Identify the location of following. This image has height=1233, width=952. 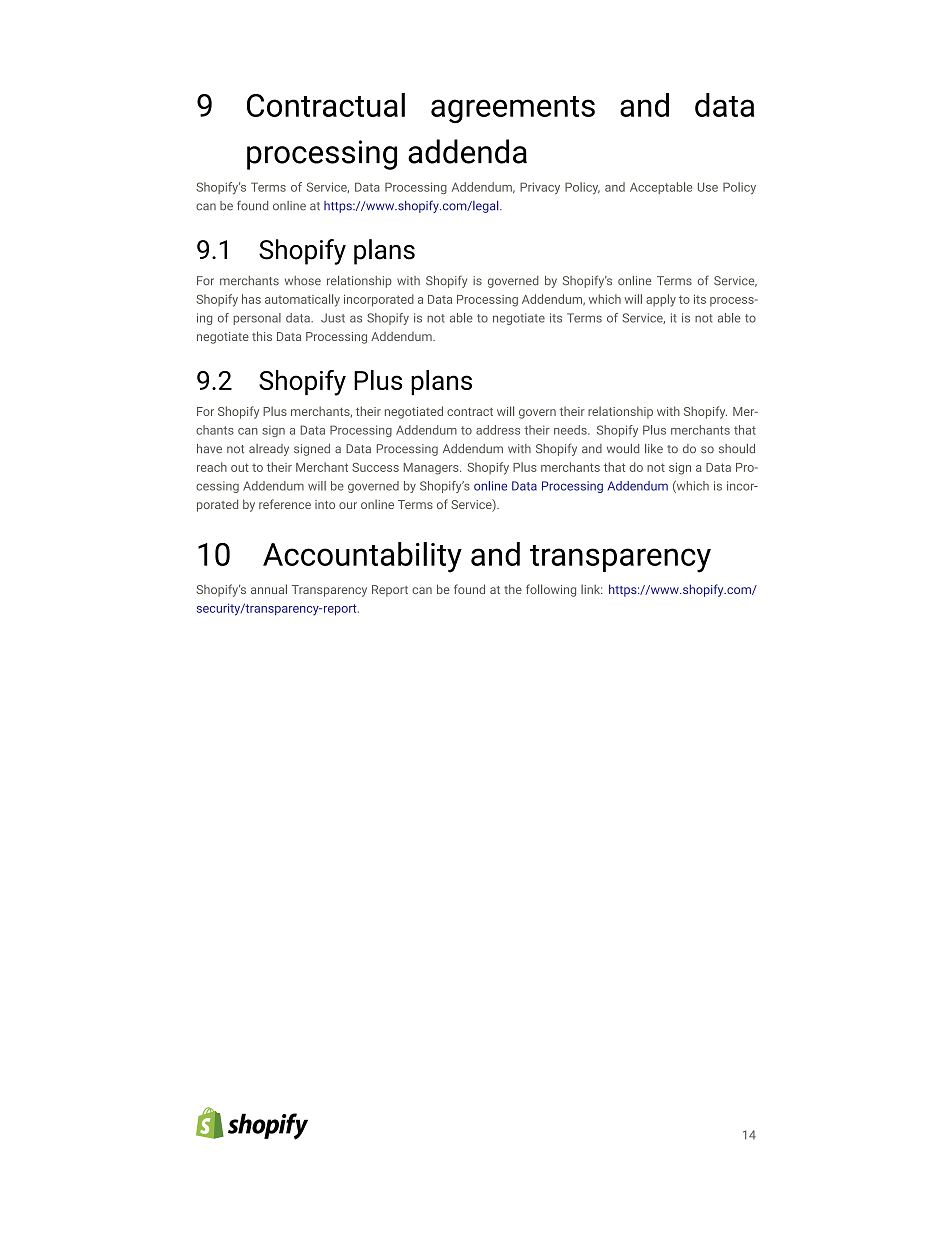
(551, 590).
